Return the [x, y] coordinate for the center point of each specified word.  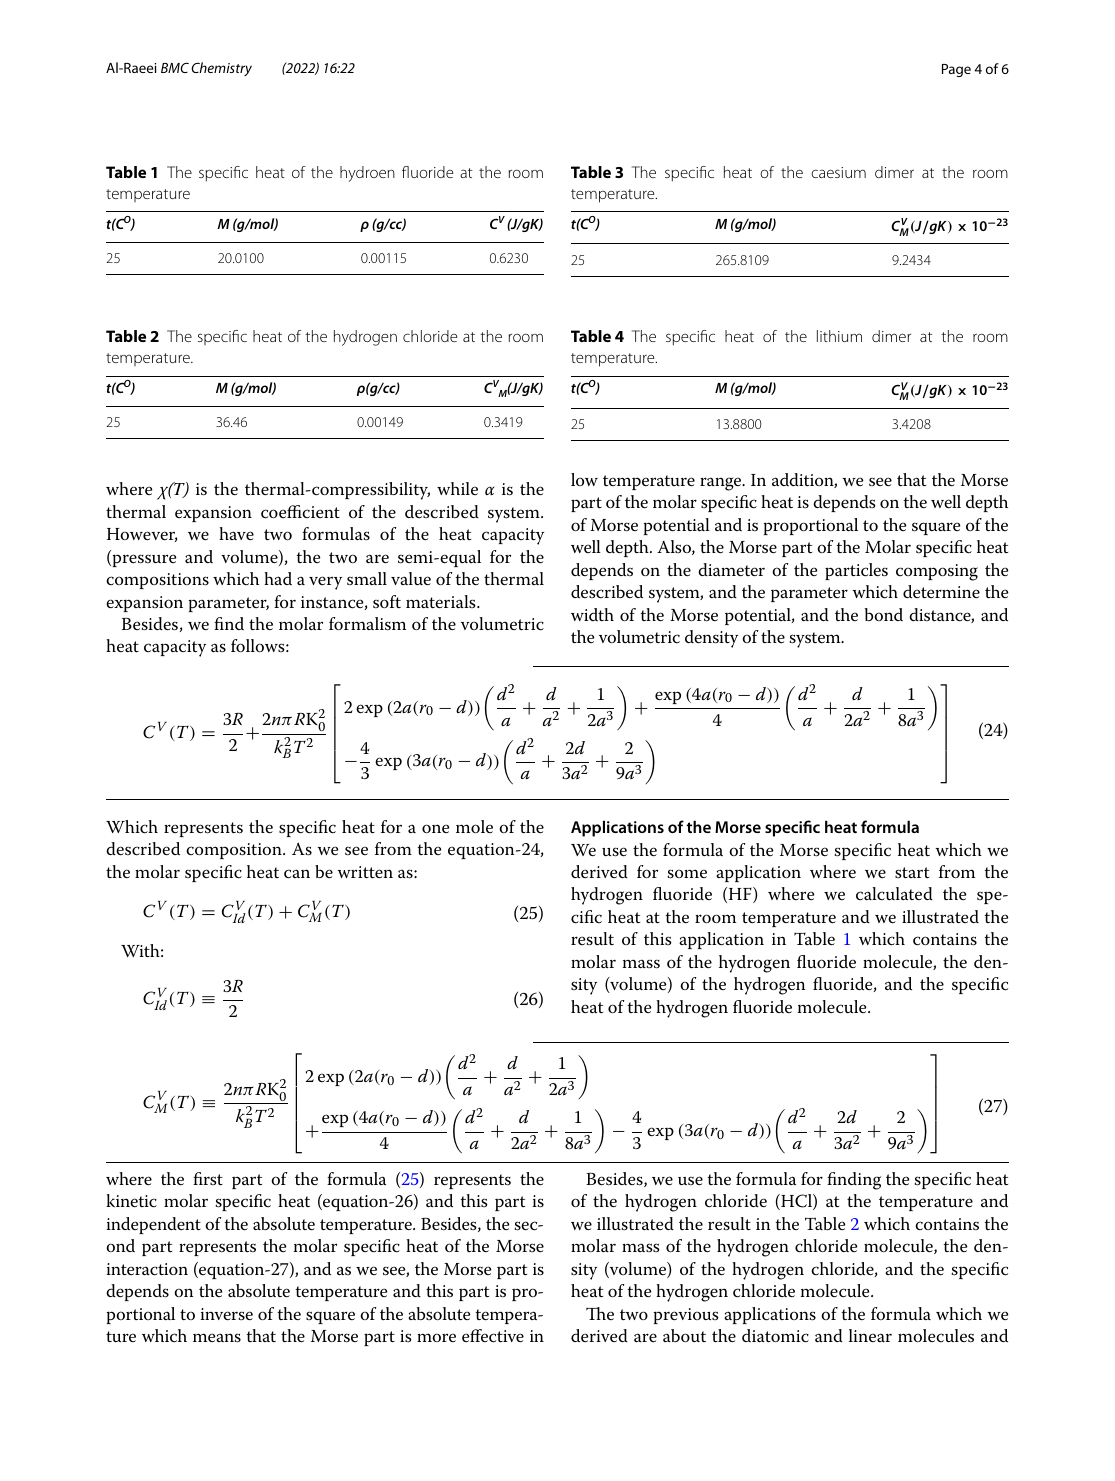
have [236, 534]
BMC [175, 67]
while [457, 488]
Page [956, 70]
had [278, 578]
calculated [894, 894]
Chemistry [221, 69]
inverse [227, 1314]
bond [883, 614]
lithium [839, 336]
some [687, 874]
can [297, 874]
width [592, 614]
